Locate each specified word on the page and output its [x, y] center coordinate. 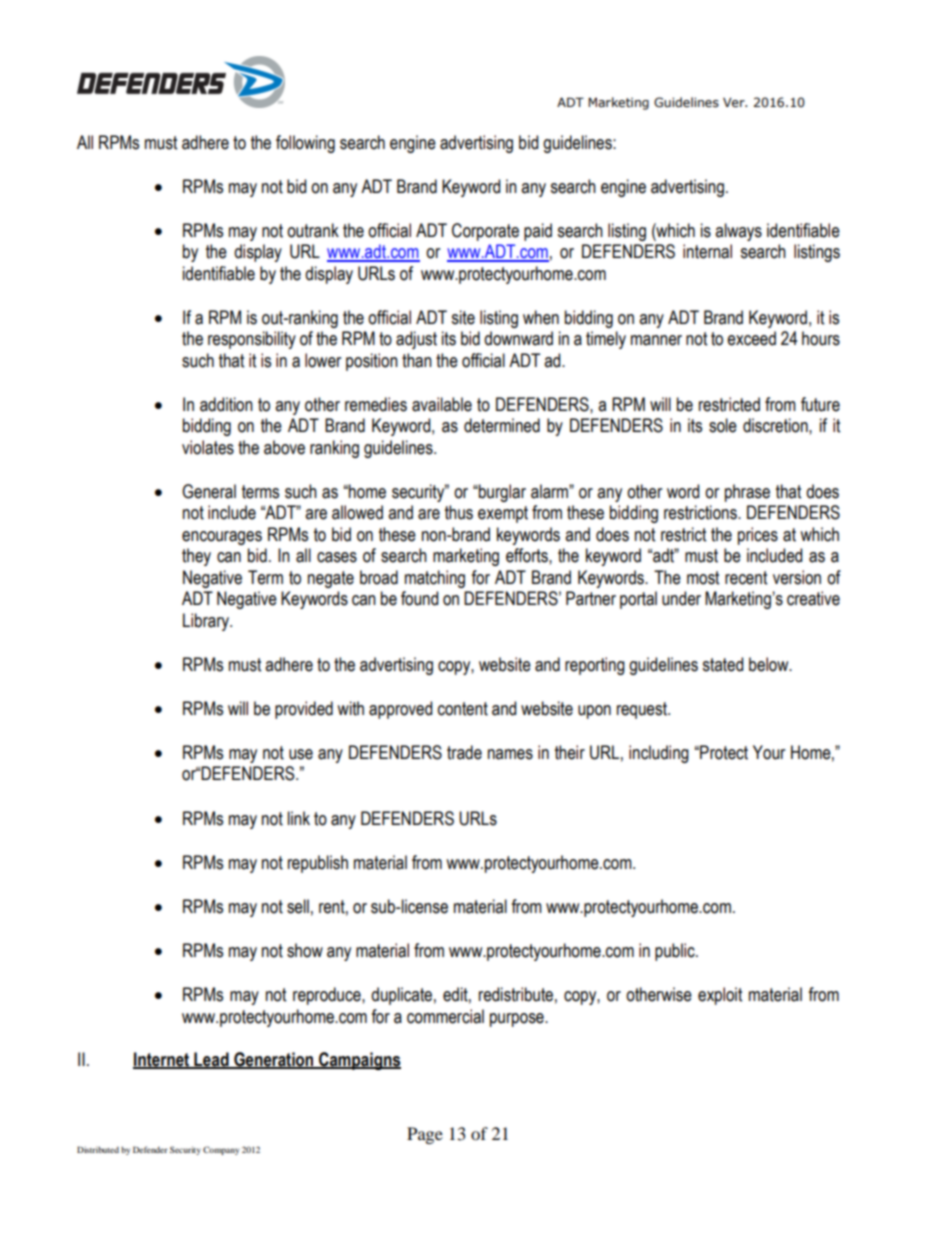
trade [464, 752]
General [209, 491]
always [738, 232]
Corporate [485, 232]
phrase [747, 493]
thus [459, 512]
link [299, 818]
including [659, 754]
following [305, 144]
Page [425, 1135]
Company [221, 1150]
